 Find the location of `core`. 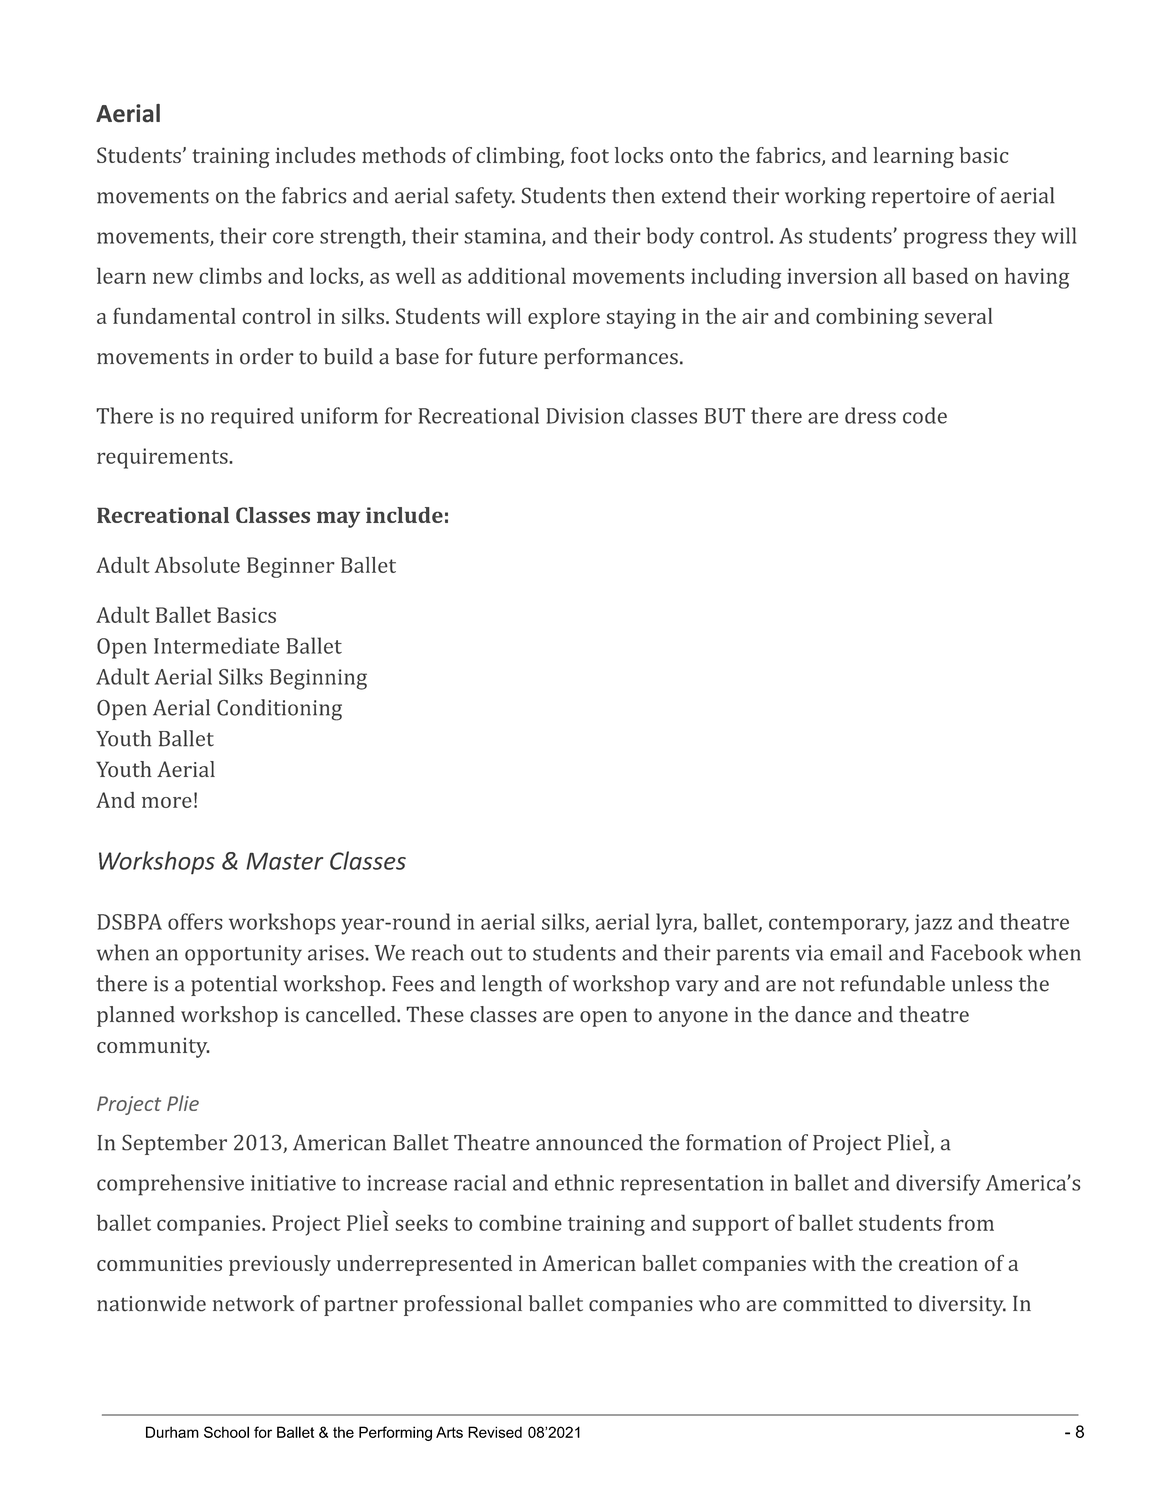

core is located at coordinates (293, 238).
